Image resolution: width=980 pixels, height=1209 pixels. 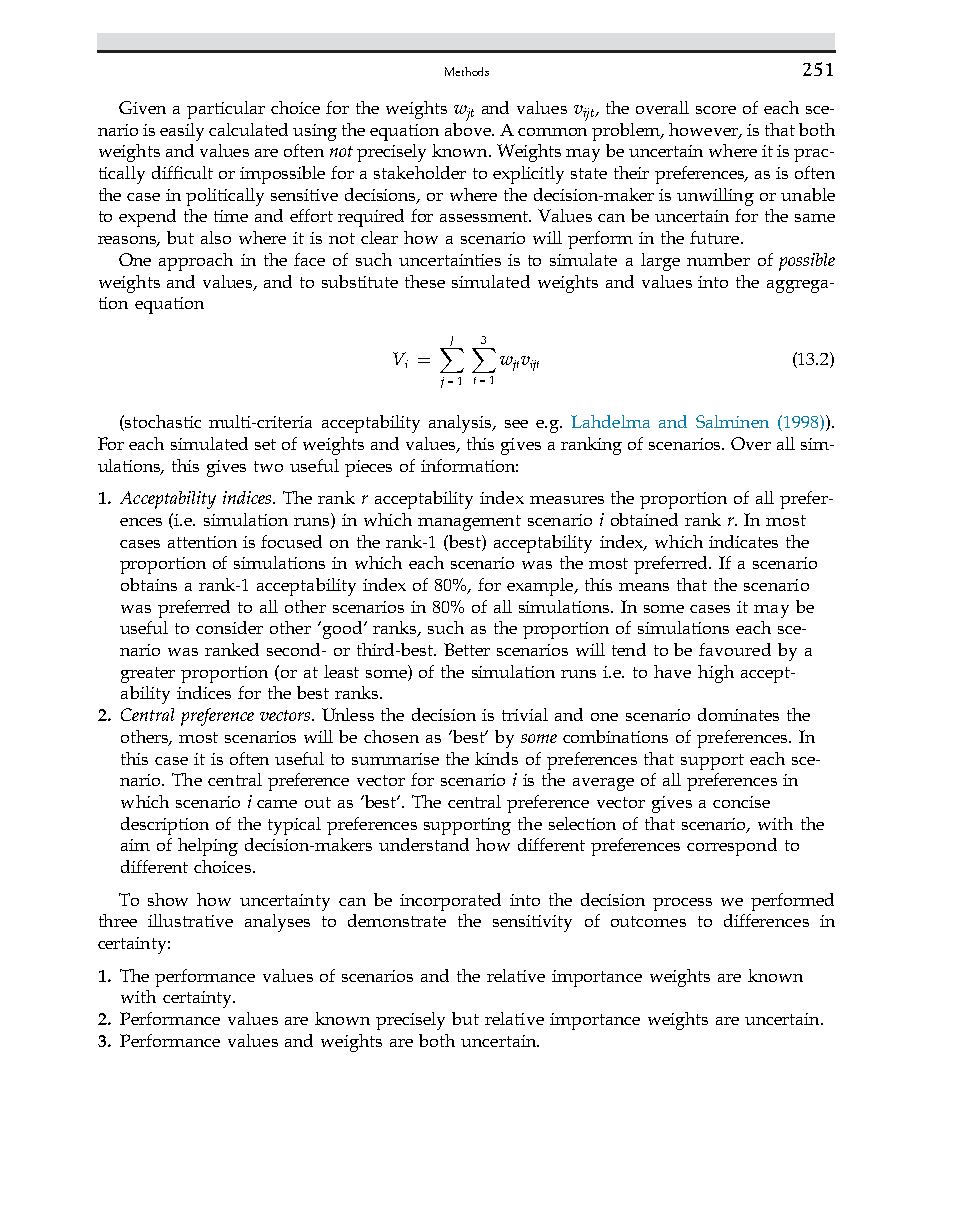 What do you see at coordinates (469, 523) in the image?
I see `management` at bounding box center [469, 523].
